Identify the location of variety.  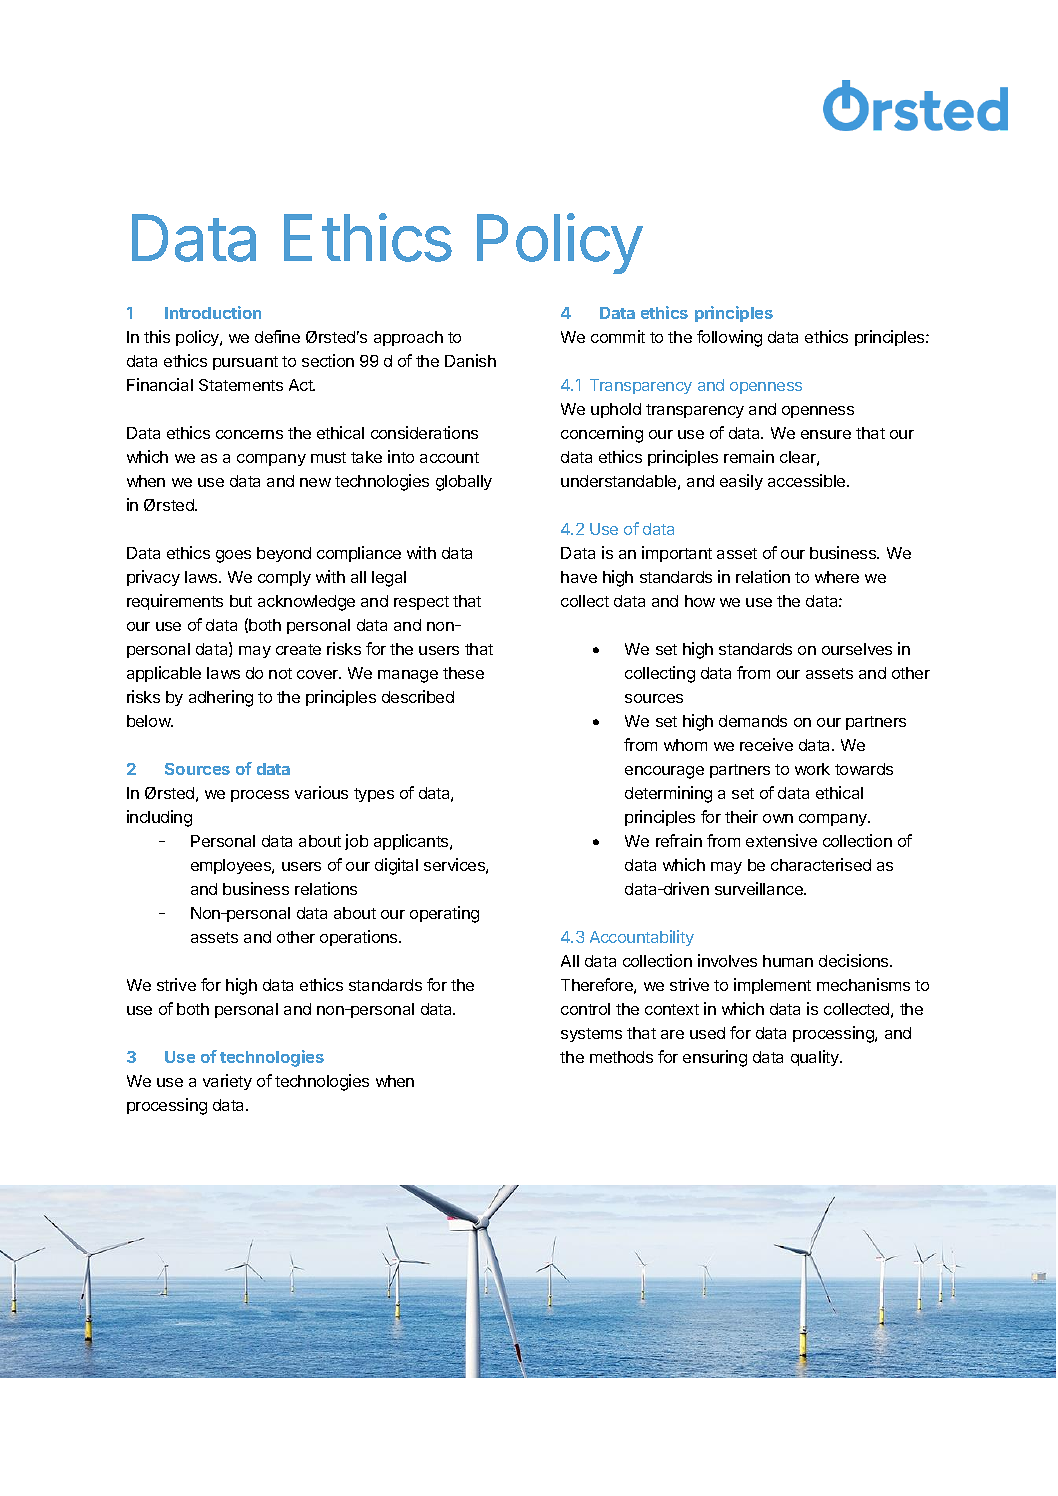
(227, 1082).
